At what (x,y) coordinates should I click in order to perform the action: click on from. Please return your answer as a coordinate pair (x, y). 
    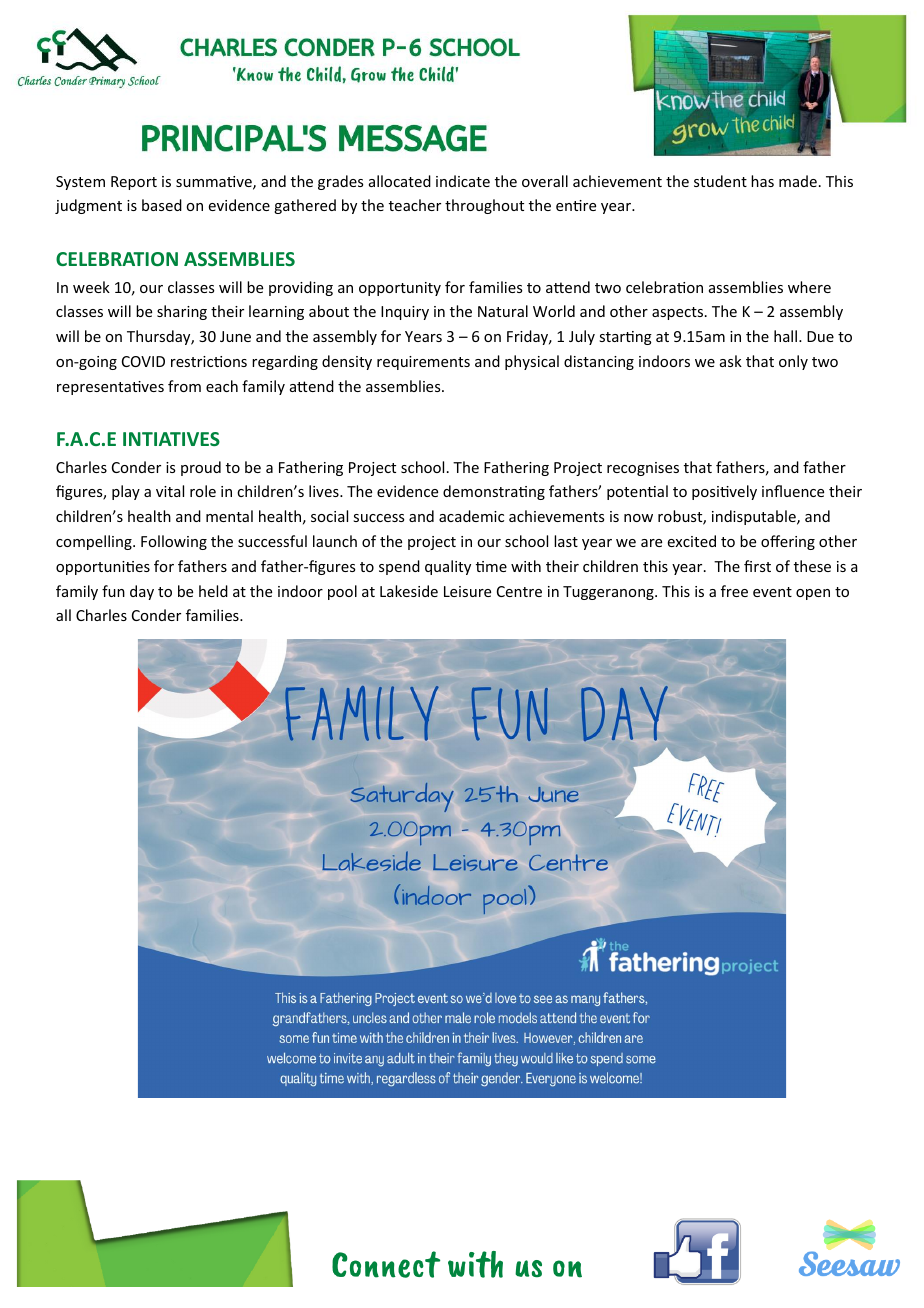
    Looking at the image, I should click on (184, 386).
